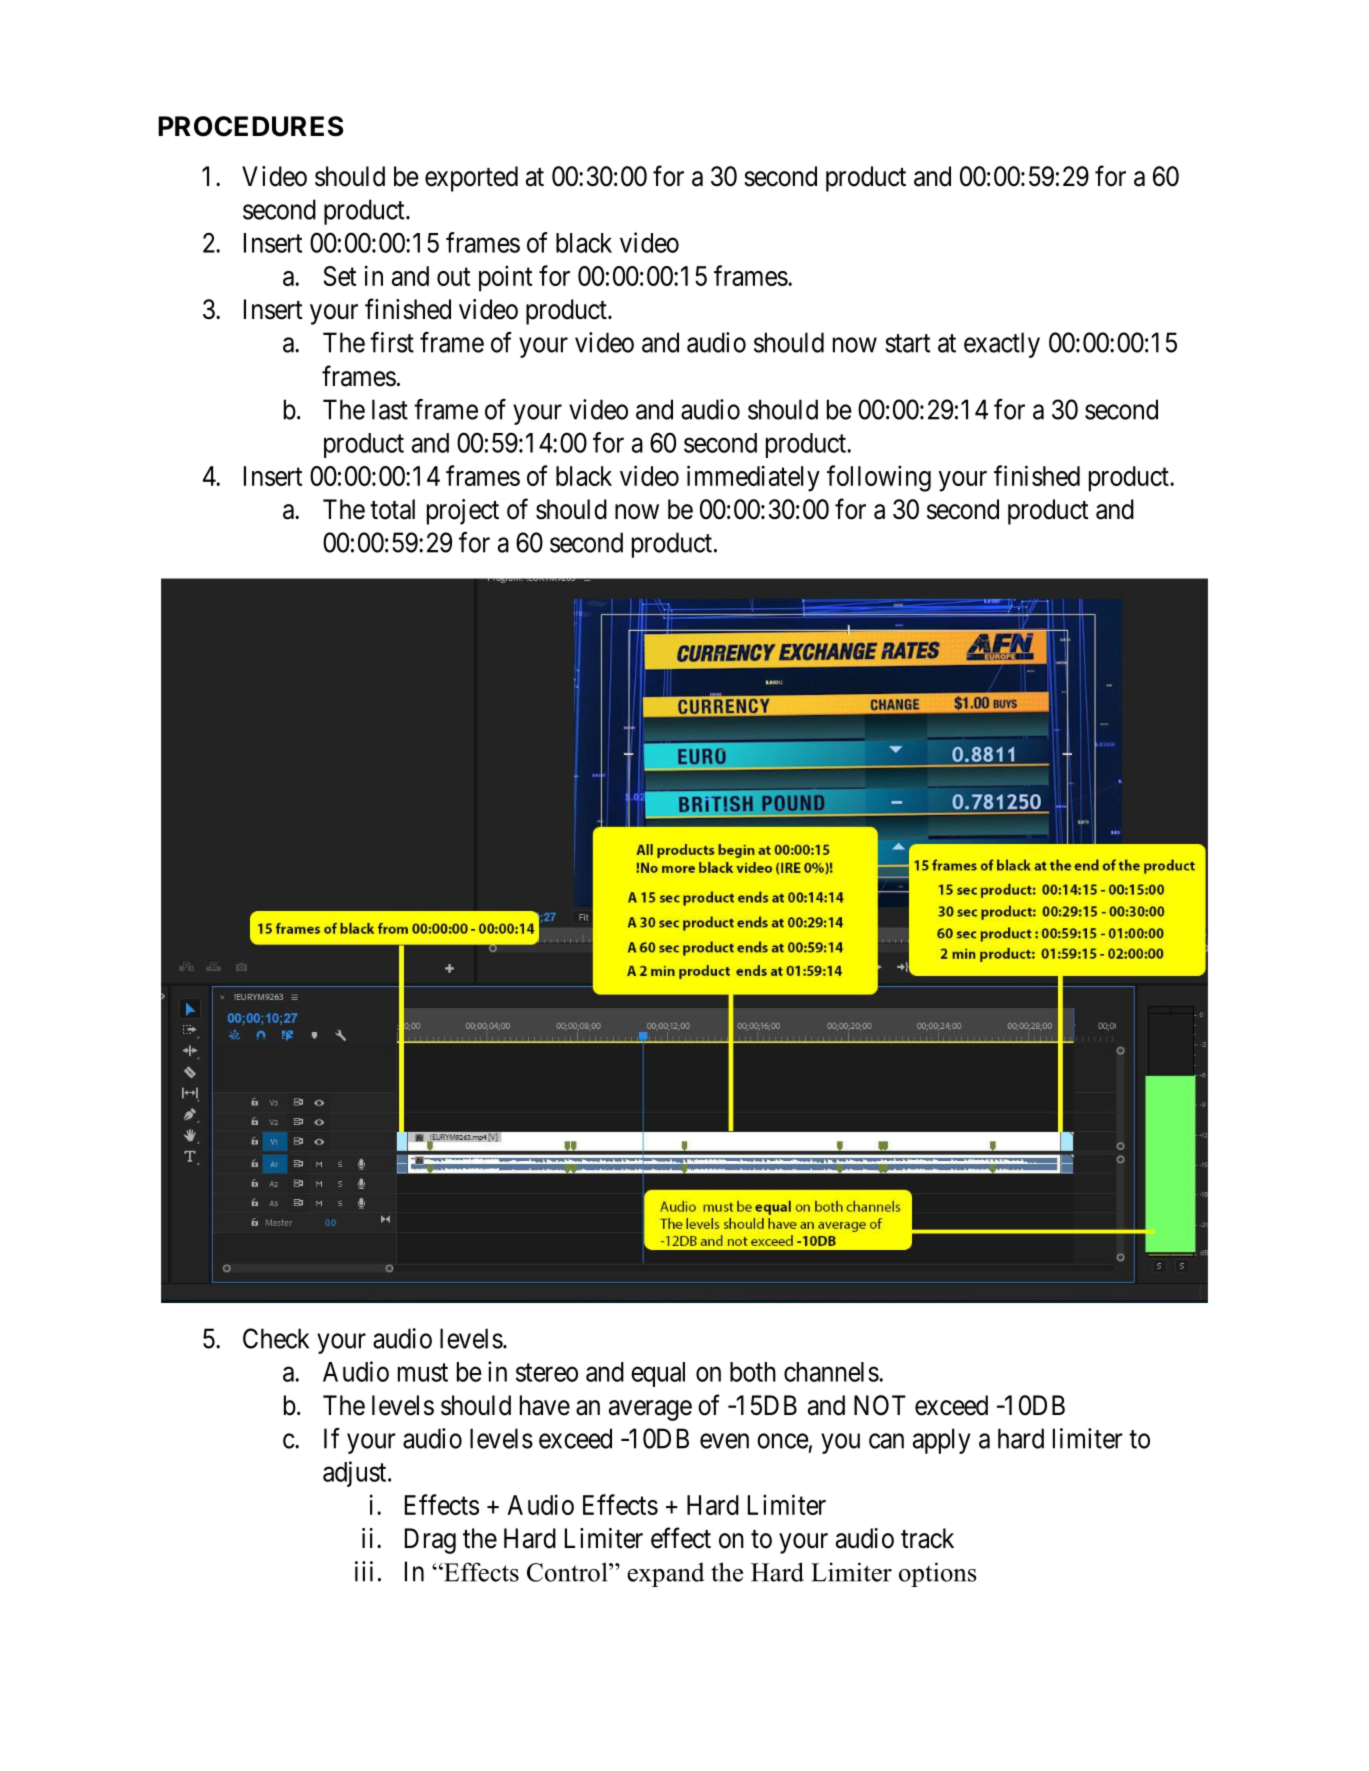 This screenshot has width=1369, height=1771. I want to click on track, so click(927, 1538).
